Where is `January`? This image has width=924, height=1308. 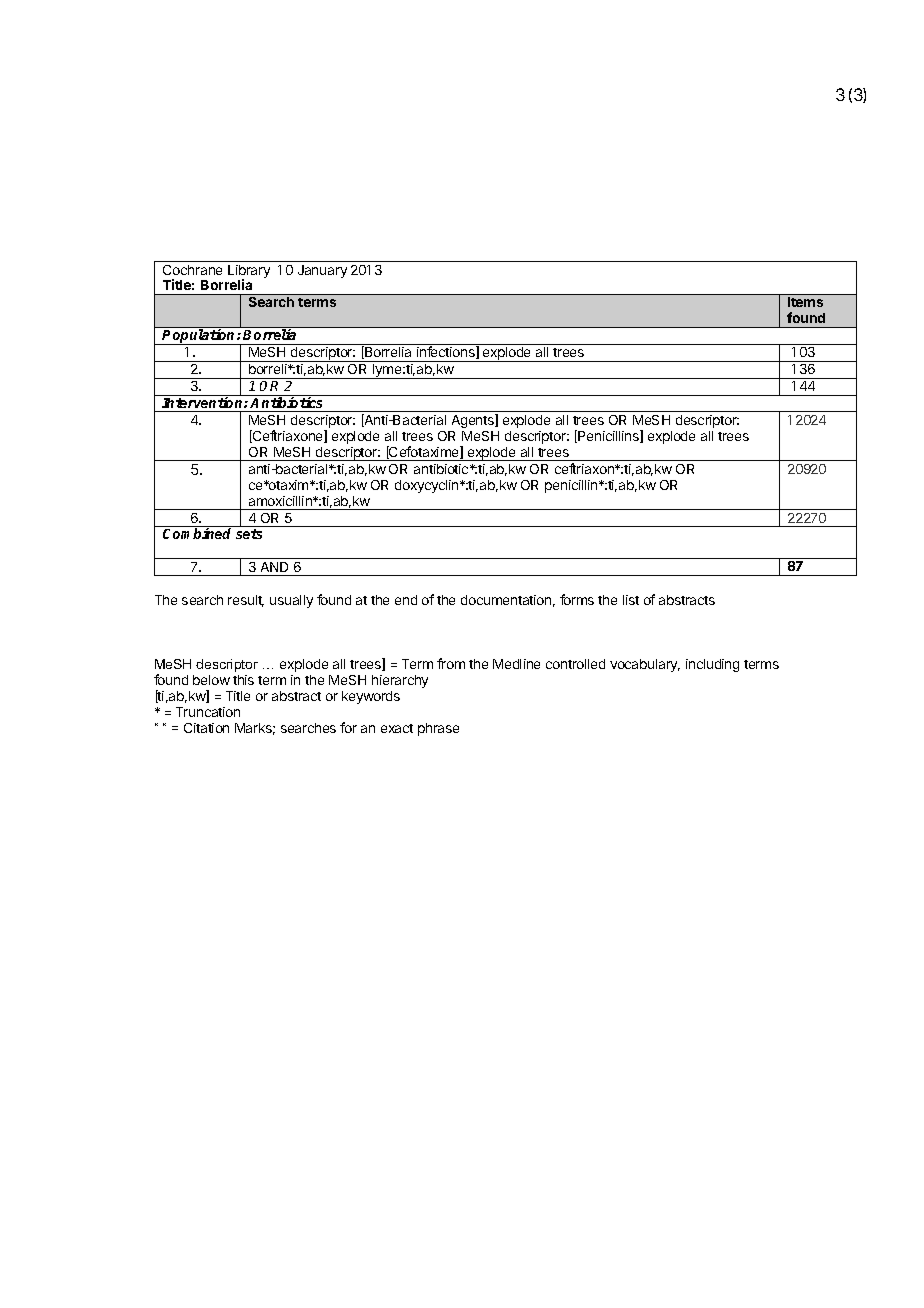
January is located at coordinates (322, 271).
